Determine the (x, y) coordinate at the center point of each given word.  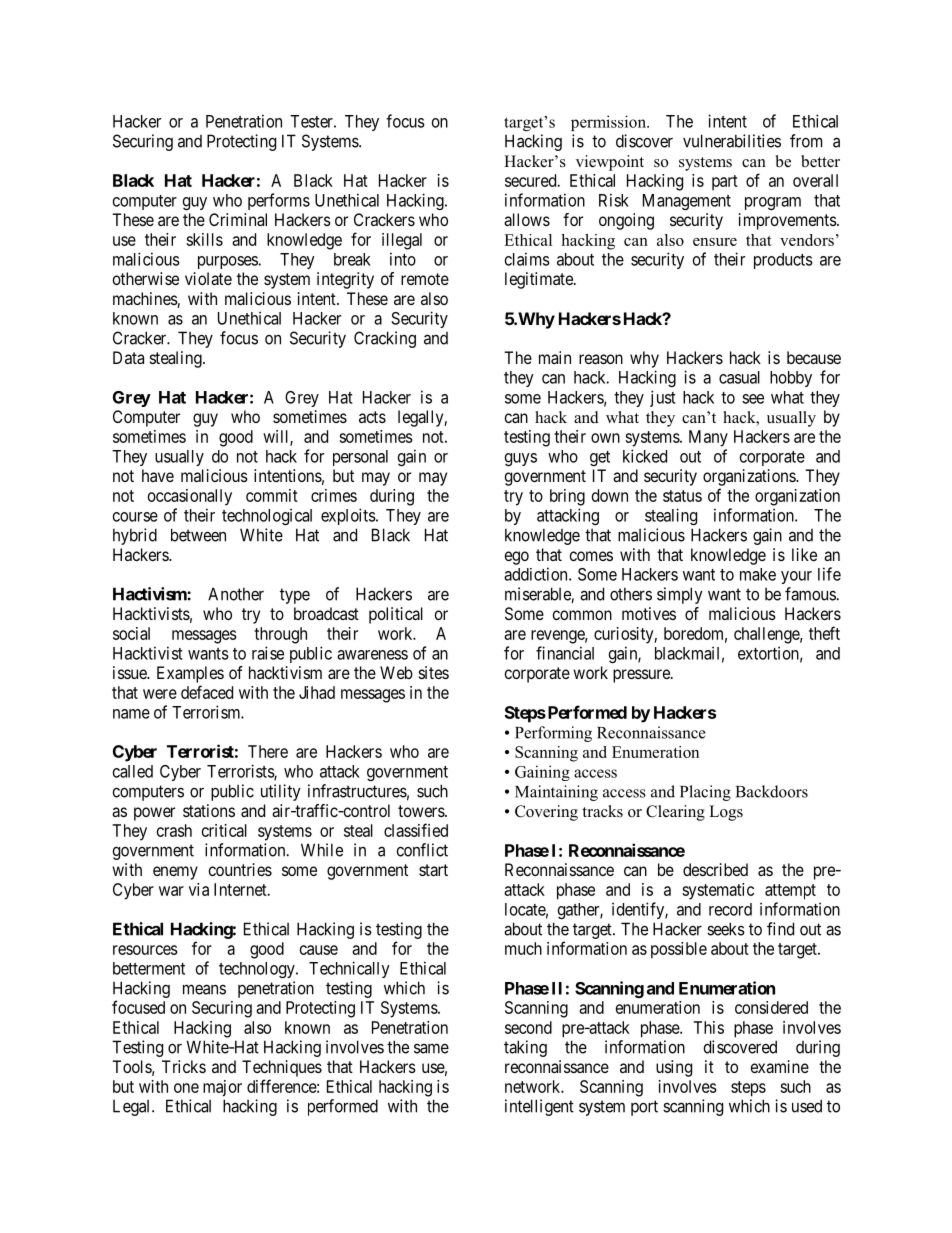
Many (708, 438)
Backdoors (772, 791)
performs (279, 201)
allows (527, 219)
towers (422, 811)
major (222, 1088)
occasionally (190, 497)
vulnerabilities (732, 141)
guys (521, 459)
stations (209, 810)
